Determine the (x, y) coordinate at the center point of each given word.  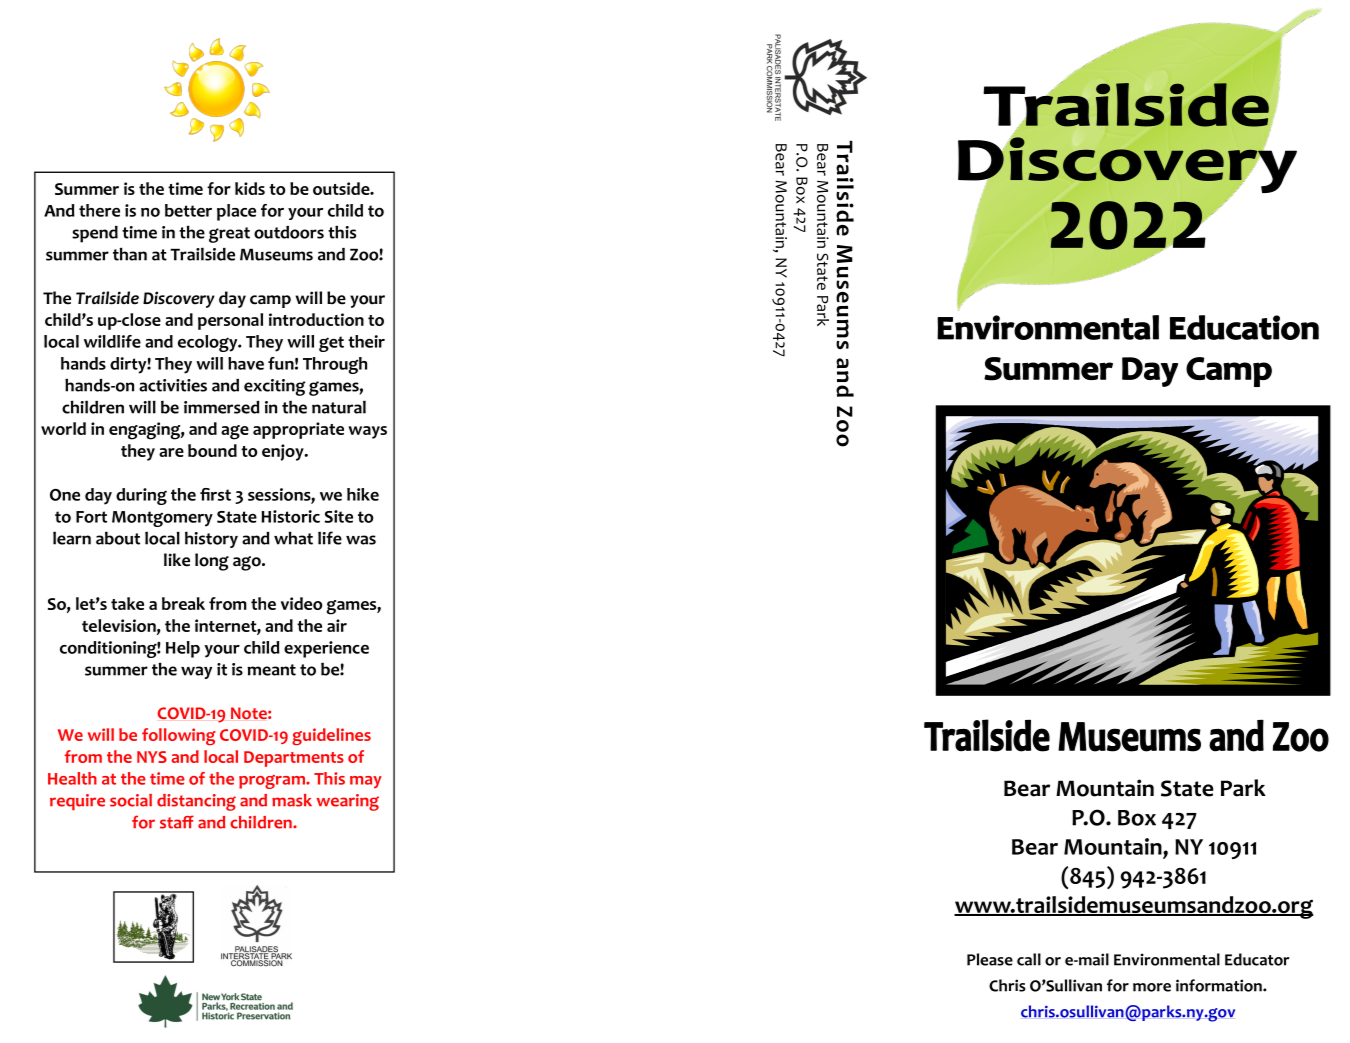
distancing (196, 802)
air (337, 625)
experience (326, 649)
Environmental (1167, 959)
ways (367, 432)
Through (335, 365)
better (188, 210)
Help (183, 649)
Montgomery (162, 519)
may (366, 782)
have (246, 363)
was (361, 540)
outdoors (289, 232)
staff (177, 822)
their (366, 341)
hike (363, 494)
